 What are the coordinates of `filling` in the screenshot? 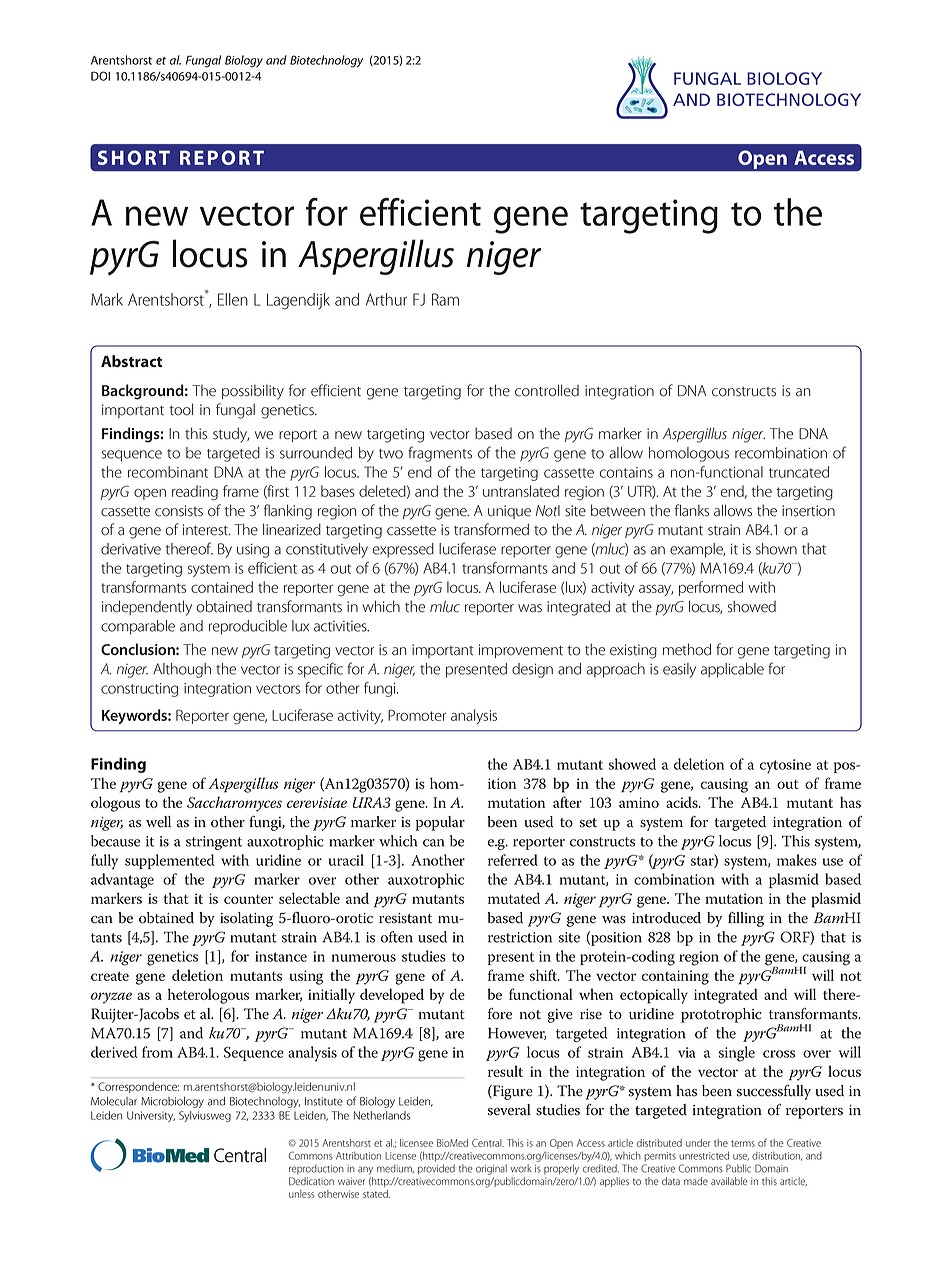 It's located at (746, 919).
